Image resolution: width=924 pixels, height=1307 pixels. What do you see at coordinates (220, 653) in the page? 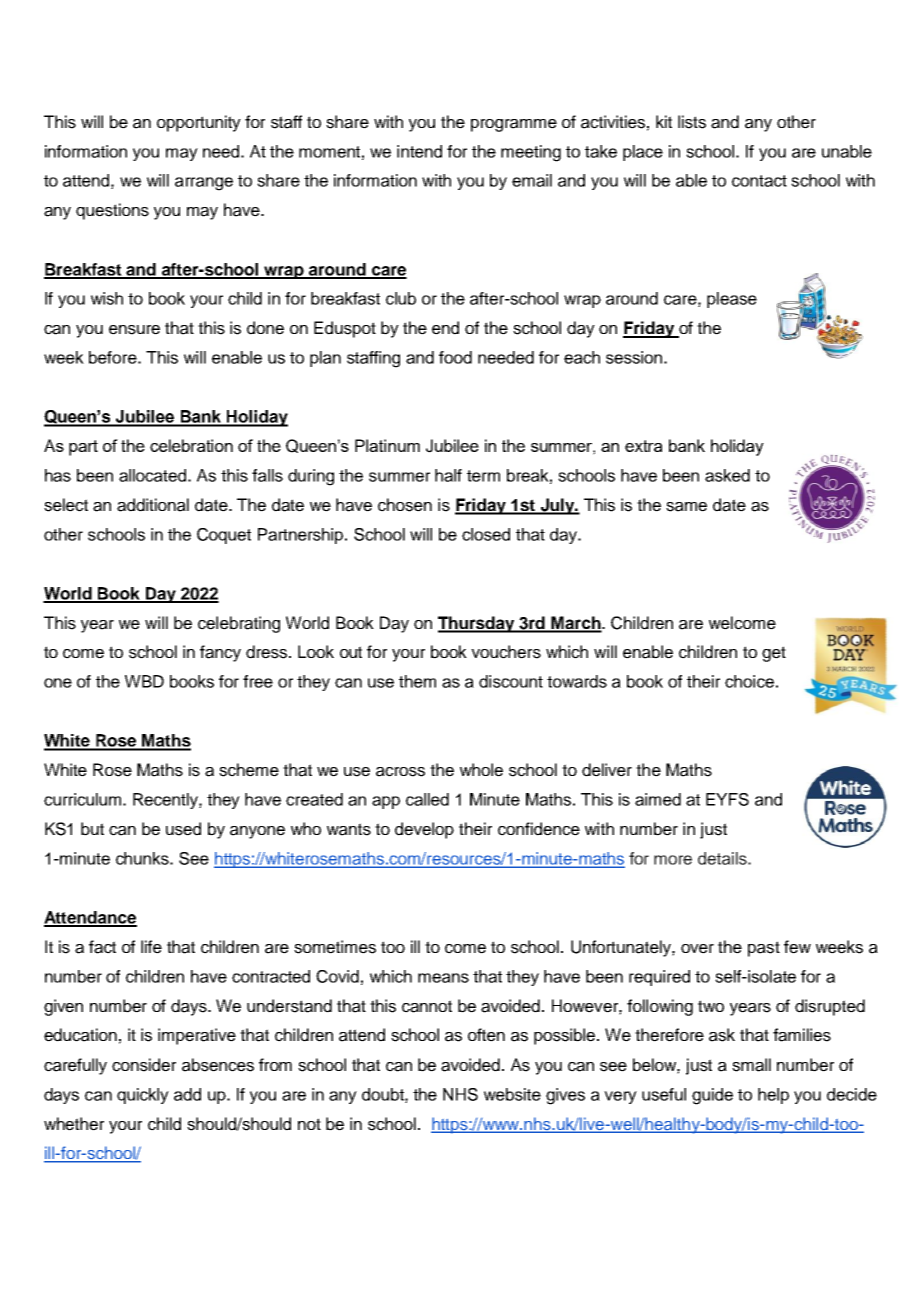
I see `fancy` at bounding box center [220, 653].
